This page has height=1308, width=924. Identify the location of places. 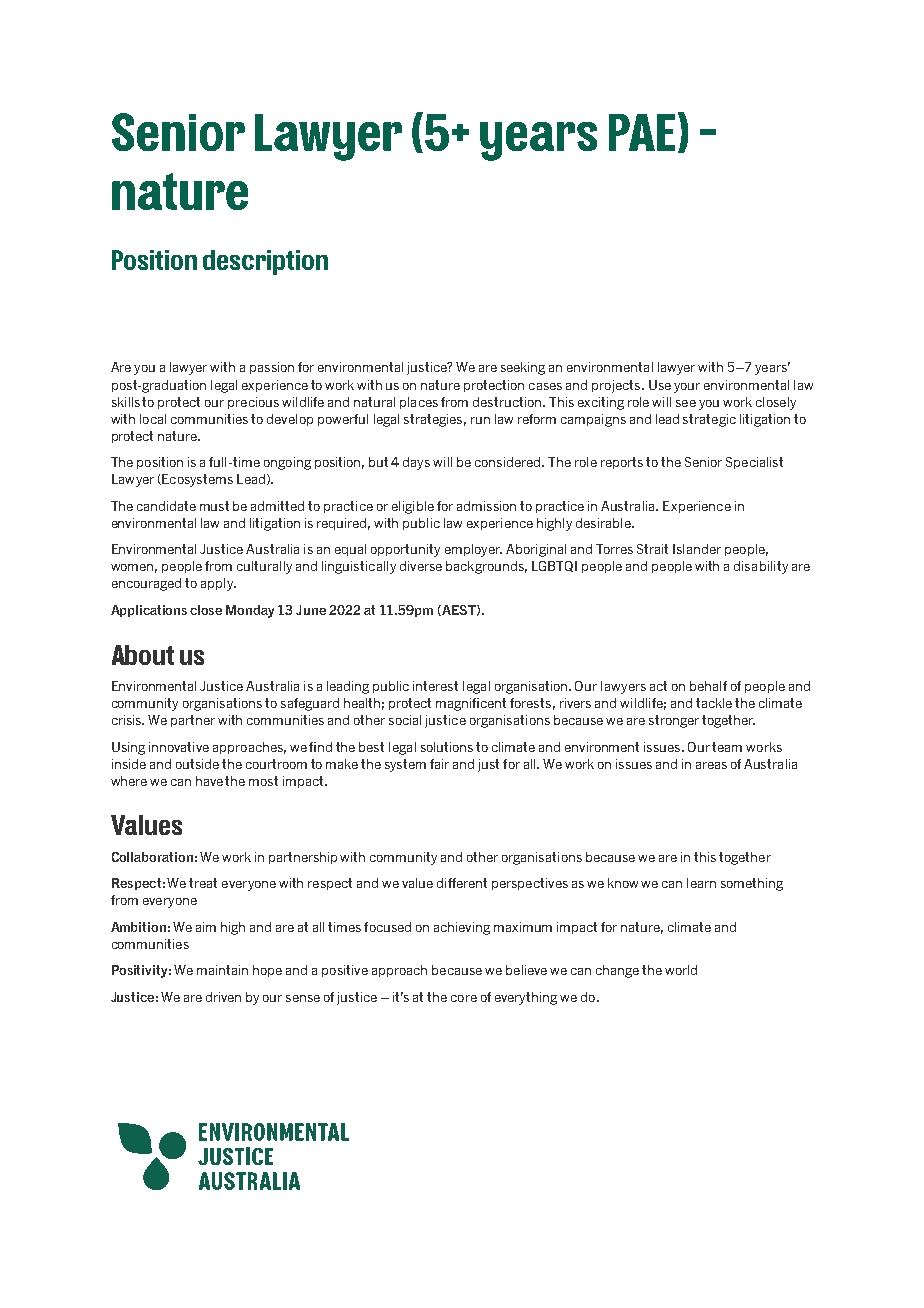
(419, 403).
